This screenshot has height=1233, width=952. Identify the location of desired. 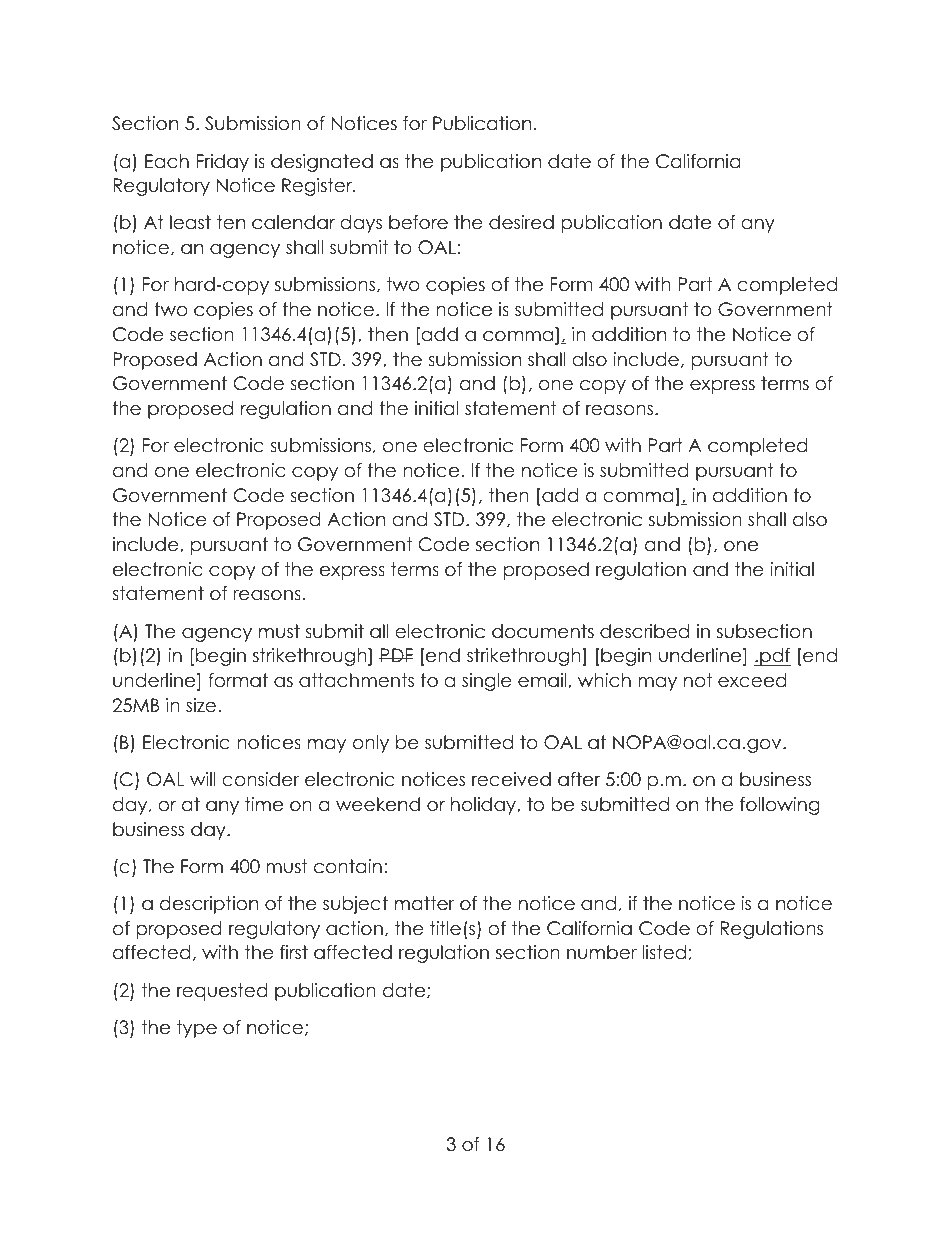
(521, 222).
